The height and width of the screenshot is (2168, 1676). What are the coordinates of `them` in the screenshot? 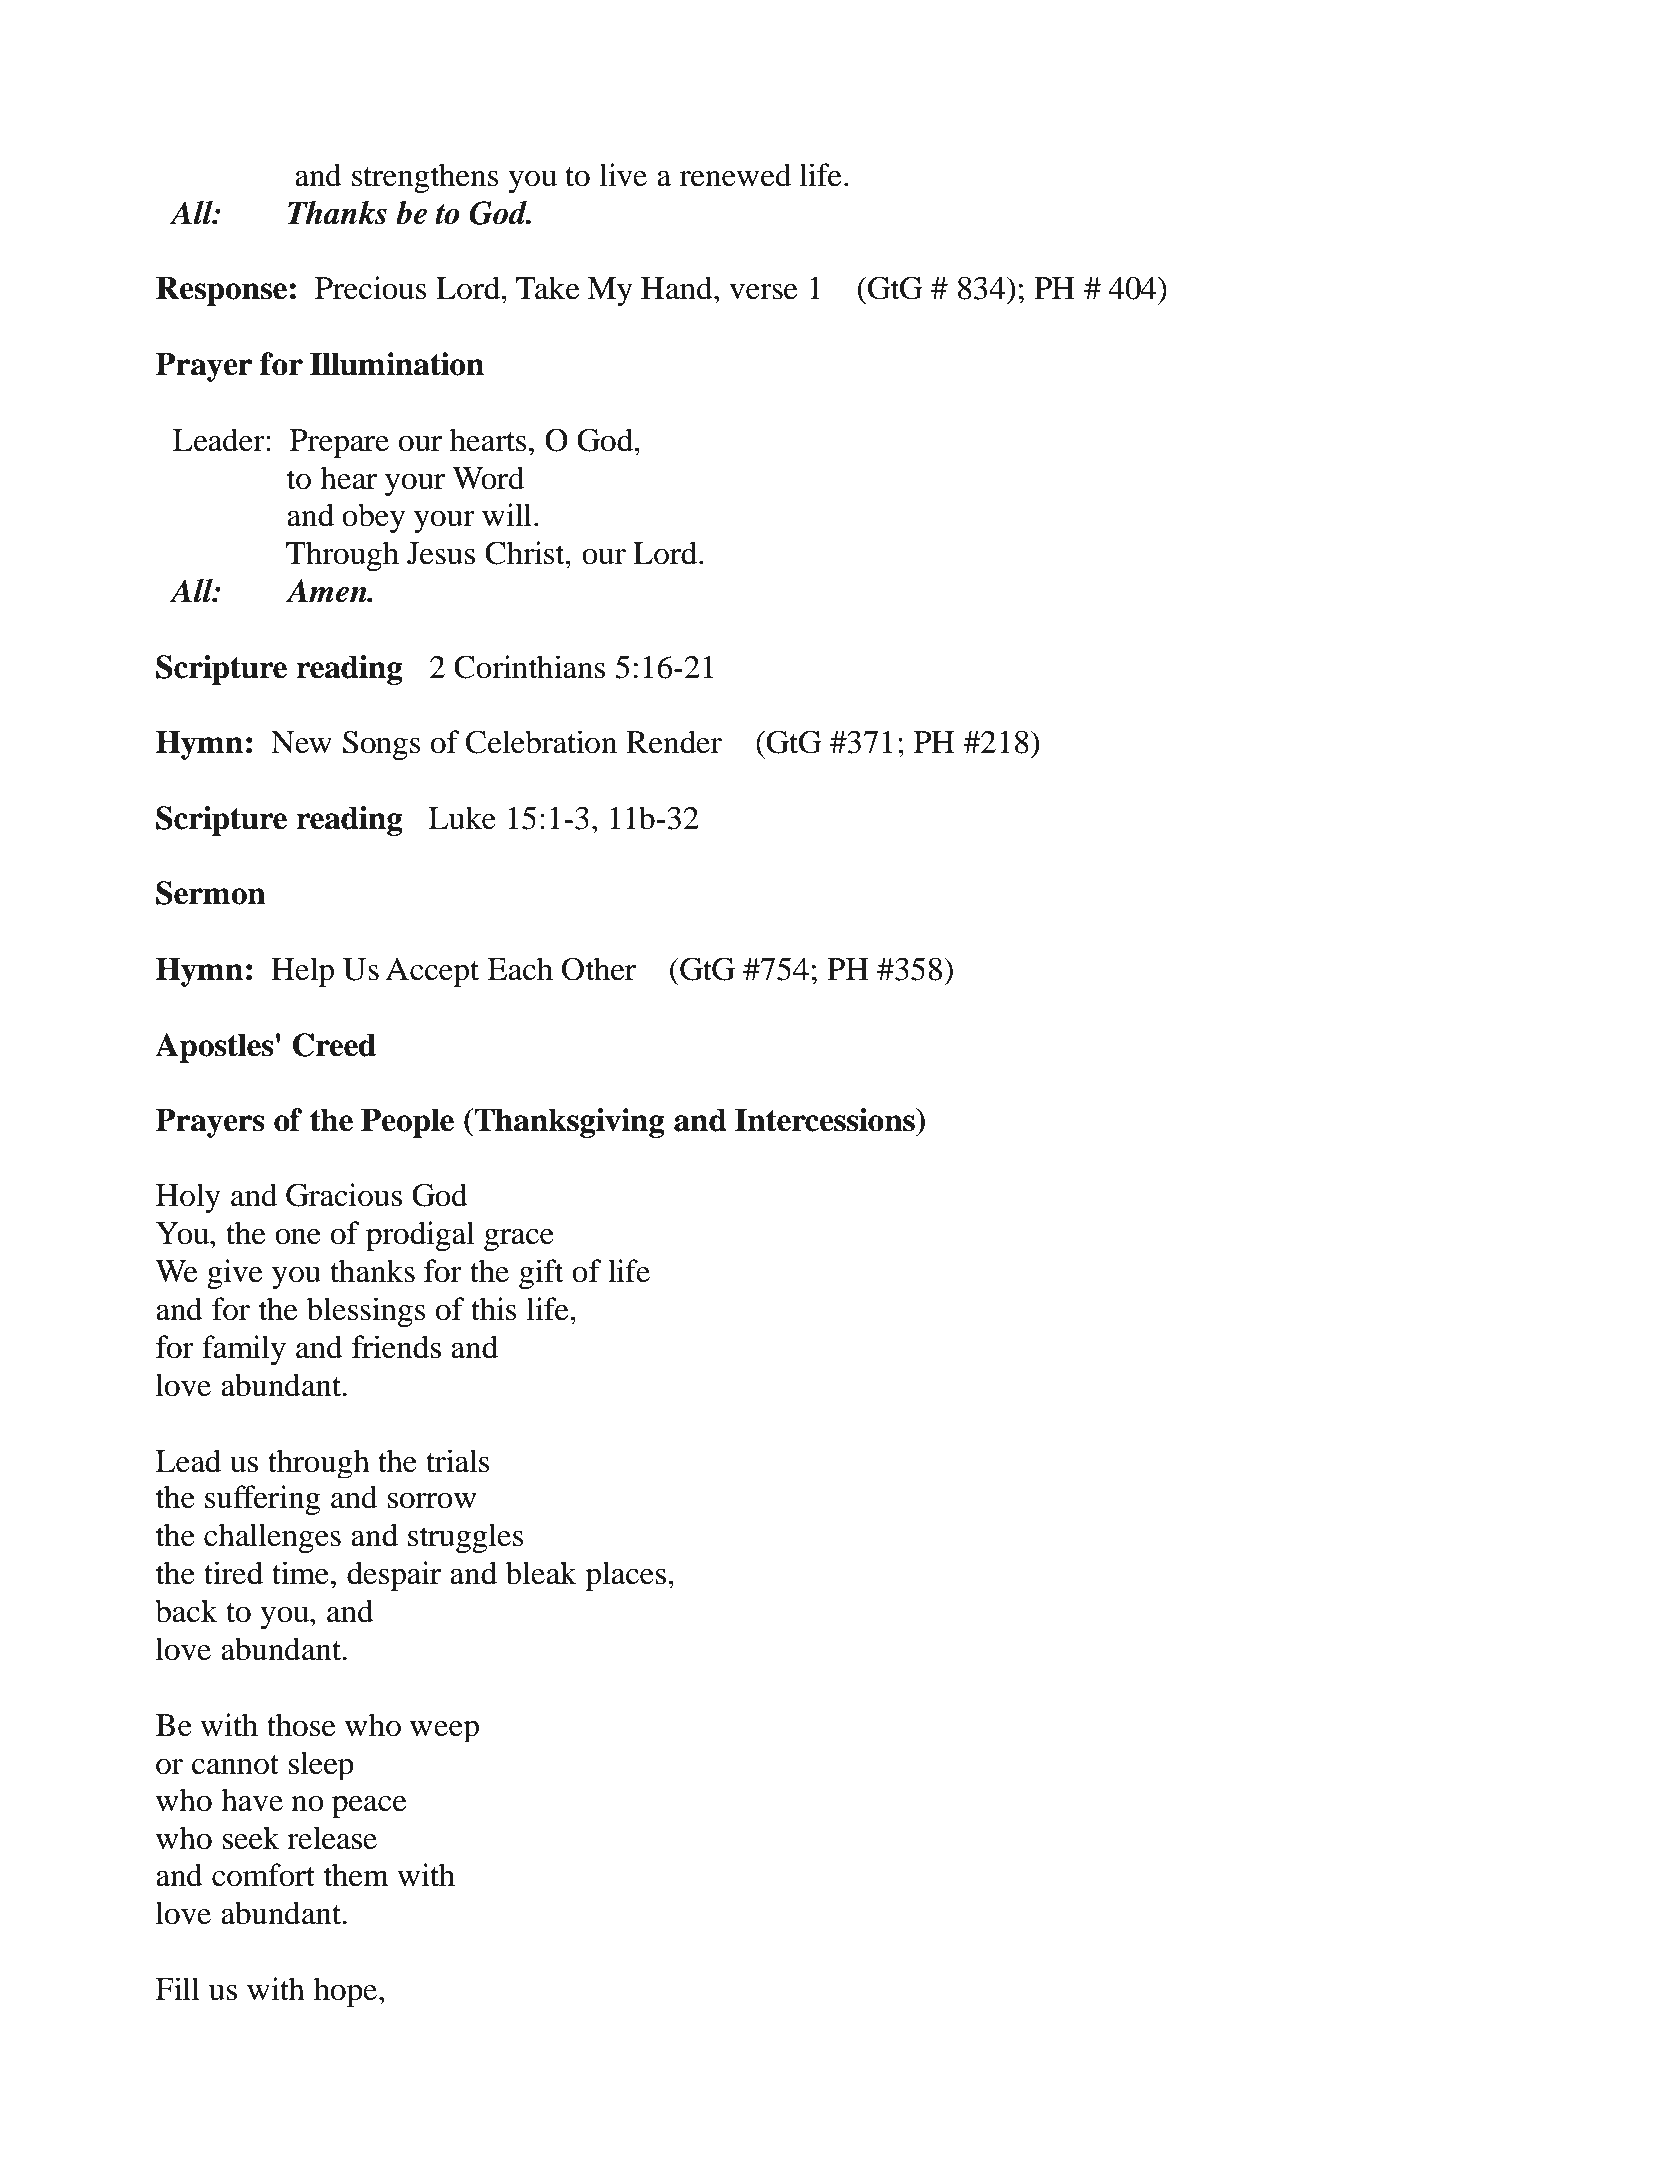 It's located at (356, 1875).
